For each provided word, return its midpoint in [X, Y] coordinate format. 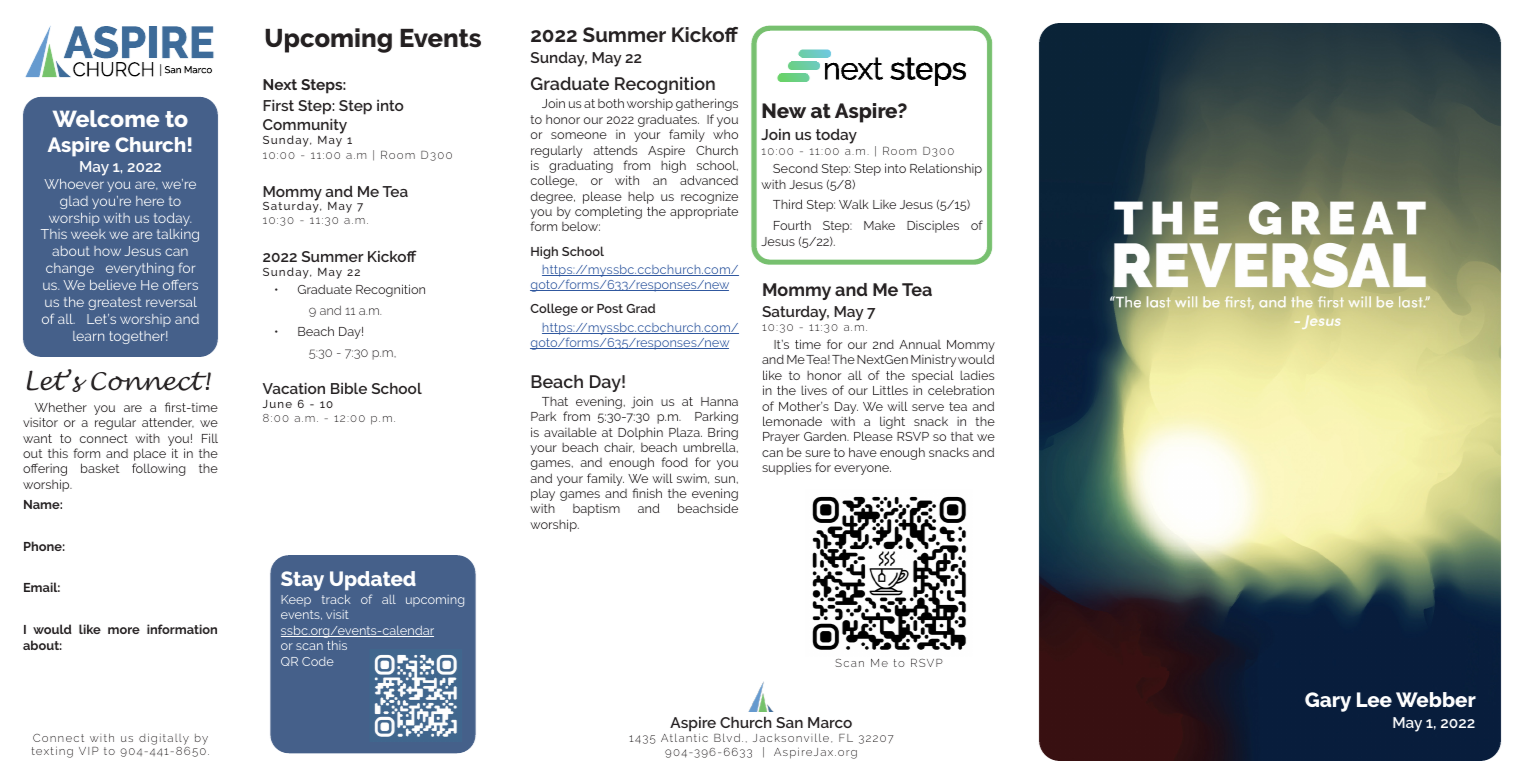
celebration [961, 390]
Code [318, 661]
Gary [1328, 702]
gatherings [707, 104]
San [789, 722]
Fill [210, 438]
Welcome [106, 118]
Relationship [946, 169]
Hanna [719, 401]
